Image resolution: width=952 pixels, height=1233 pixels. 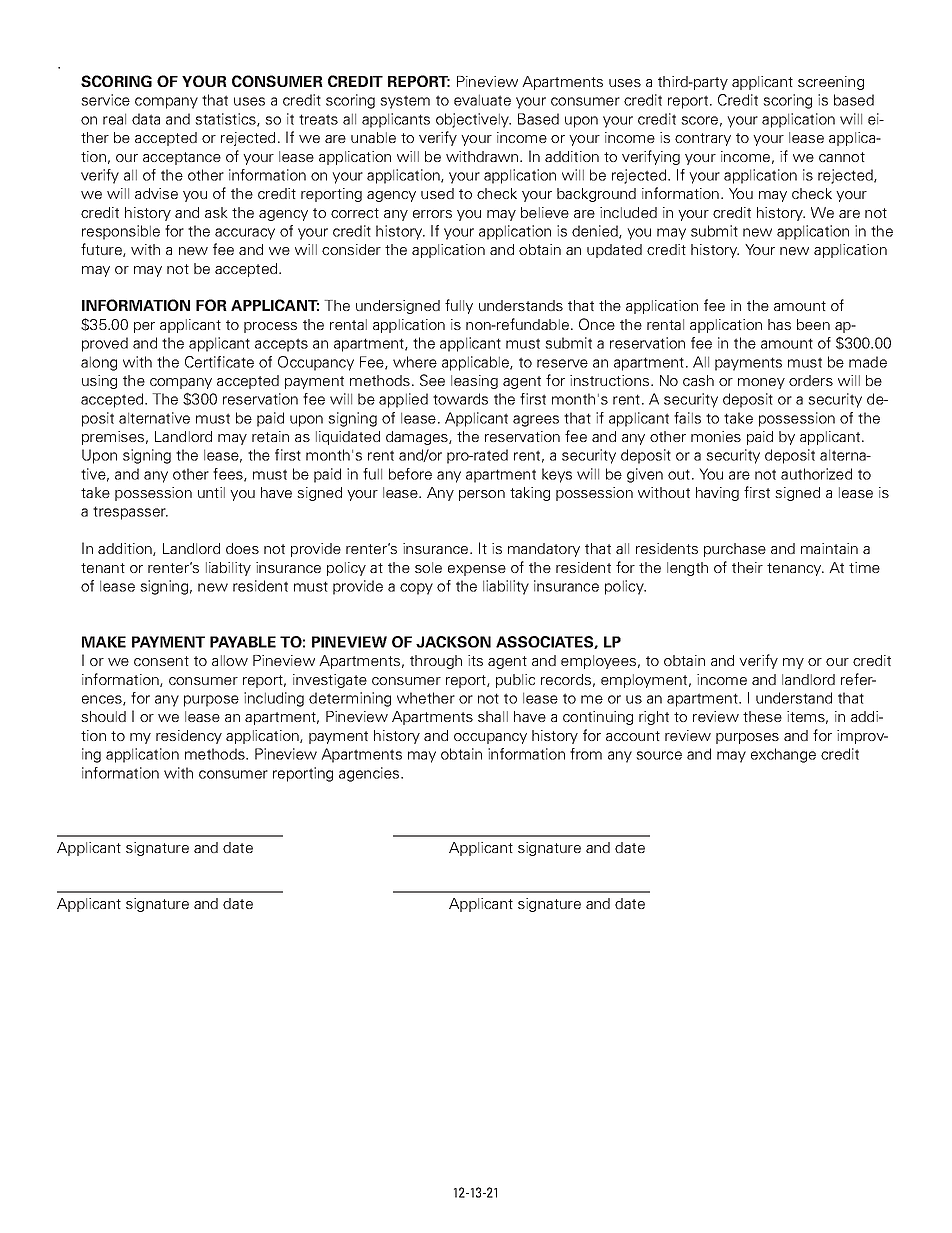 What do you see at coordinates (270, 436) in the page?
I see `retain` at bounding box center [270, 436].
